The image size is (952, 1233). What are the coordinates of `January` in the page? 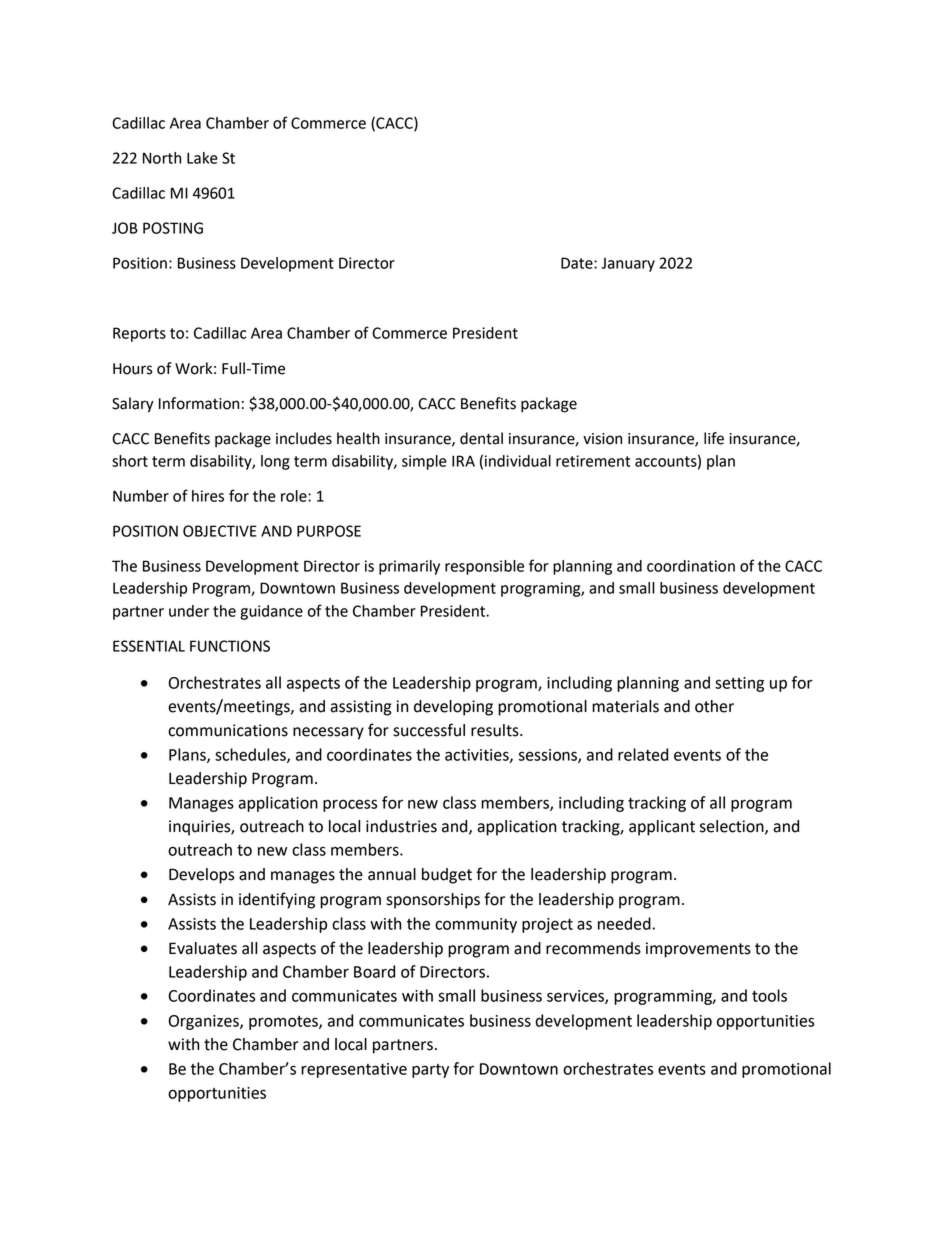 It's located at (628, 265).
